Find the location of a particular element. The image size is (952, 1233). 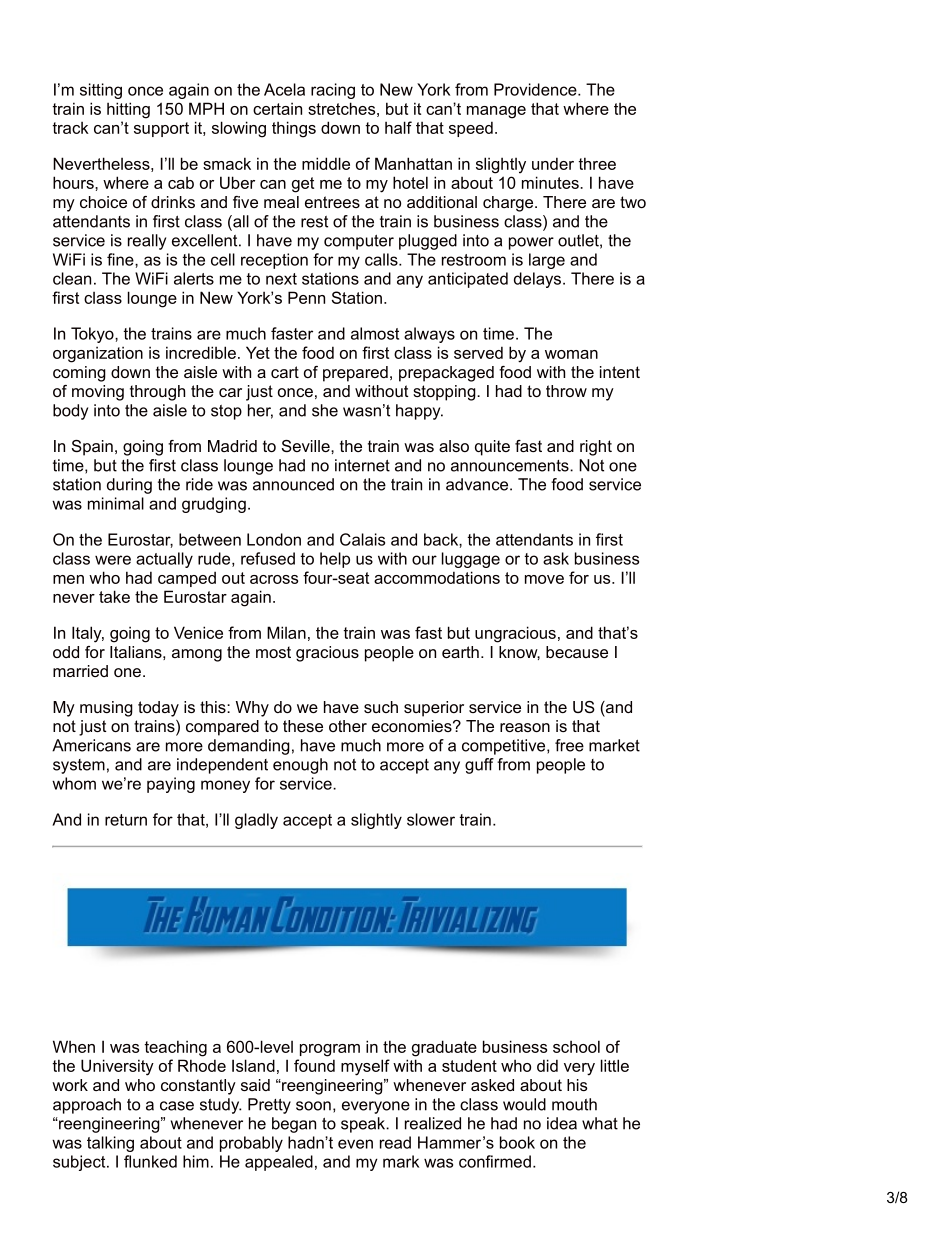

hitting is located at coordinates (128, 110).
